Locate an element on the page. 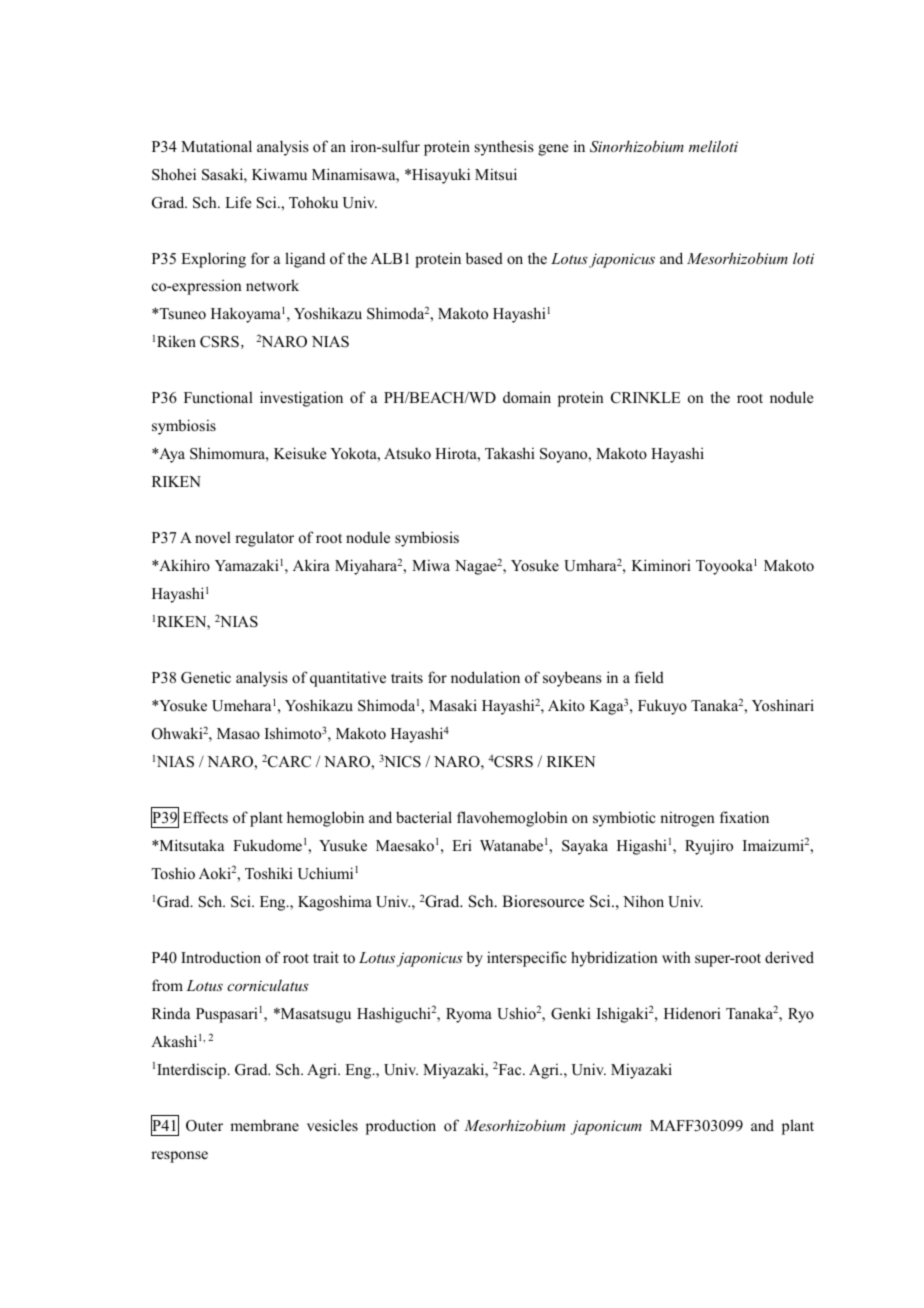 The height and width of the document is (1308, 924). production is located at coordinates (401, 1127).
